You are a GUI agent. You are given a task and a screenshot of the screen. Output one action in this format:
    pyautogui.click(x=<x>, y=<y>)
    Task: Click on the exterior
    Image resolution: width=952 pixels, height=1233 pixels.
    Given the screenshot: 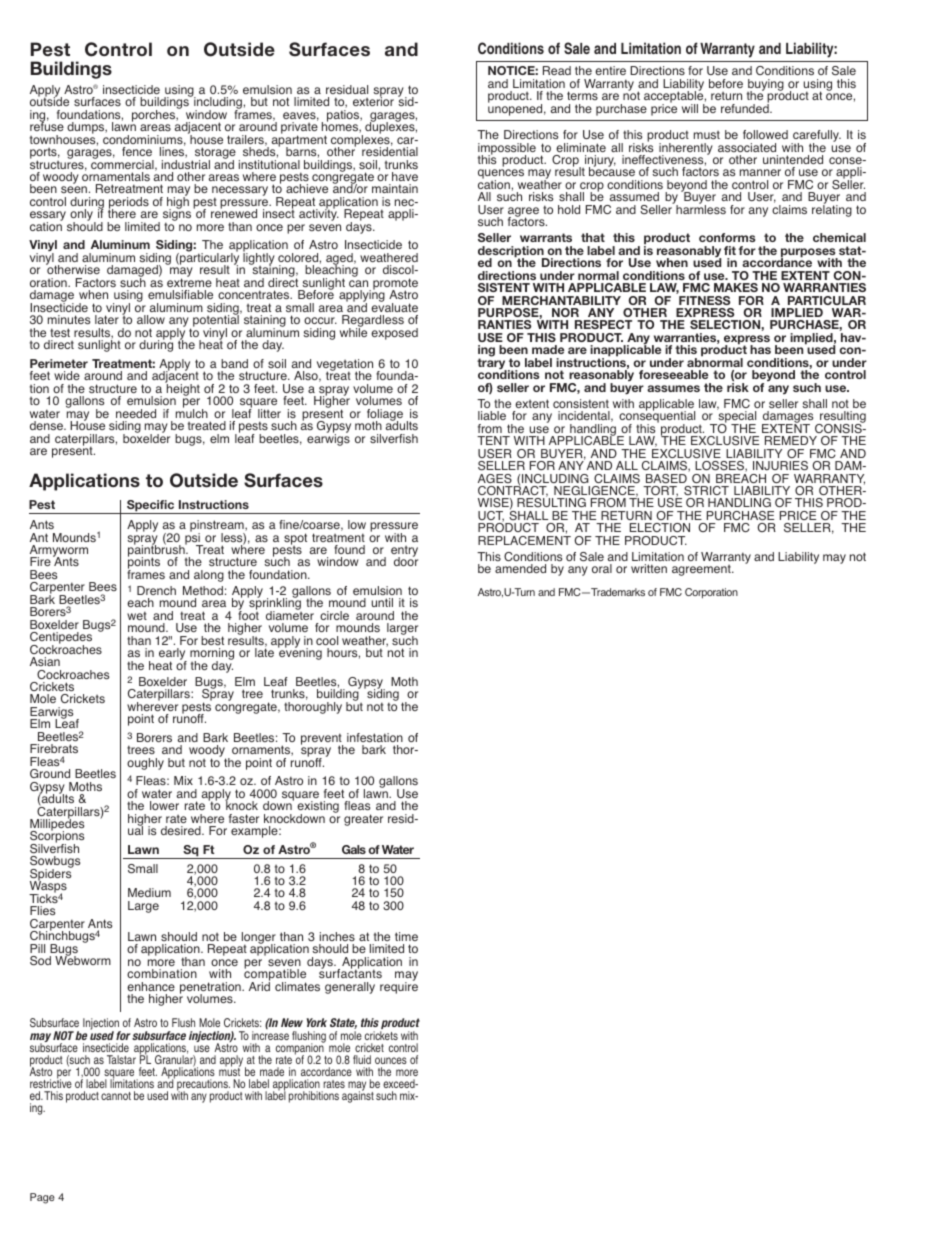 What is the action you would take?
    pyautogui.click(x=373, y=100)
